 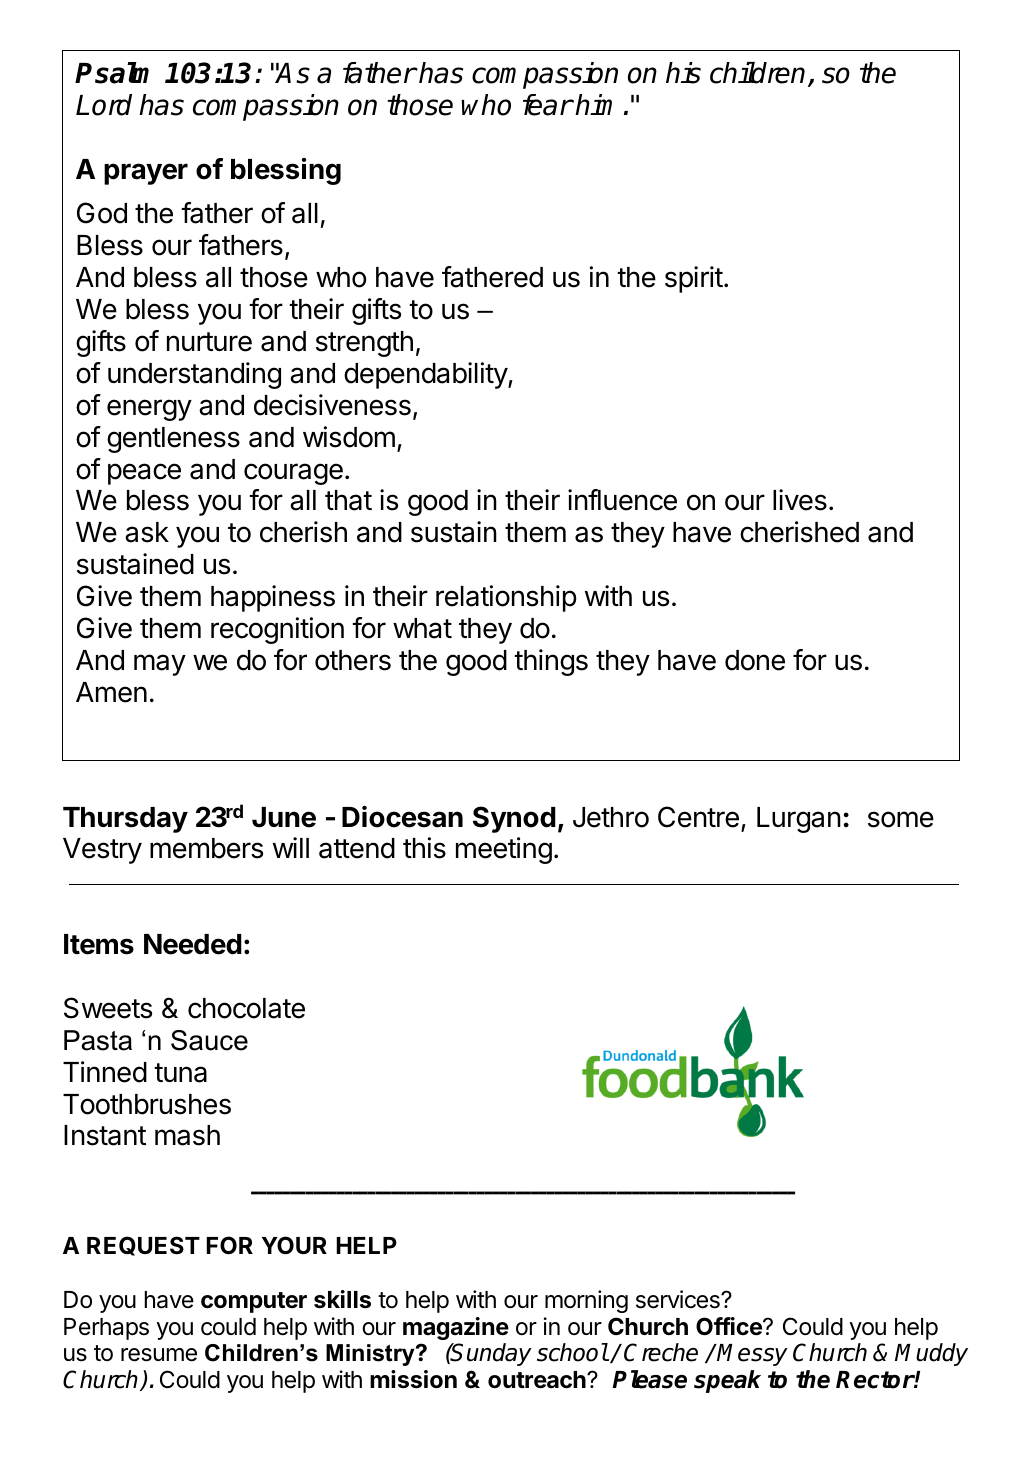 I want to click on spirit, so click(x=694, y=279).
